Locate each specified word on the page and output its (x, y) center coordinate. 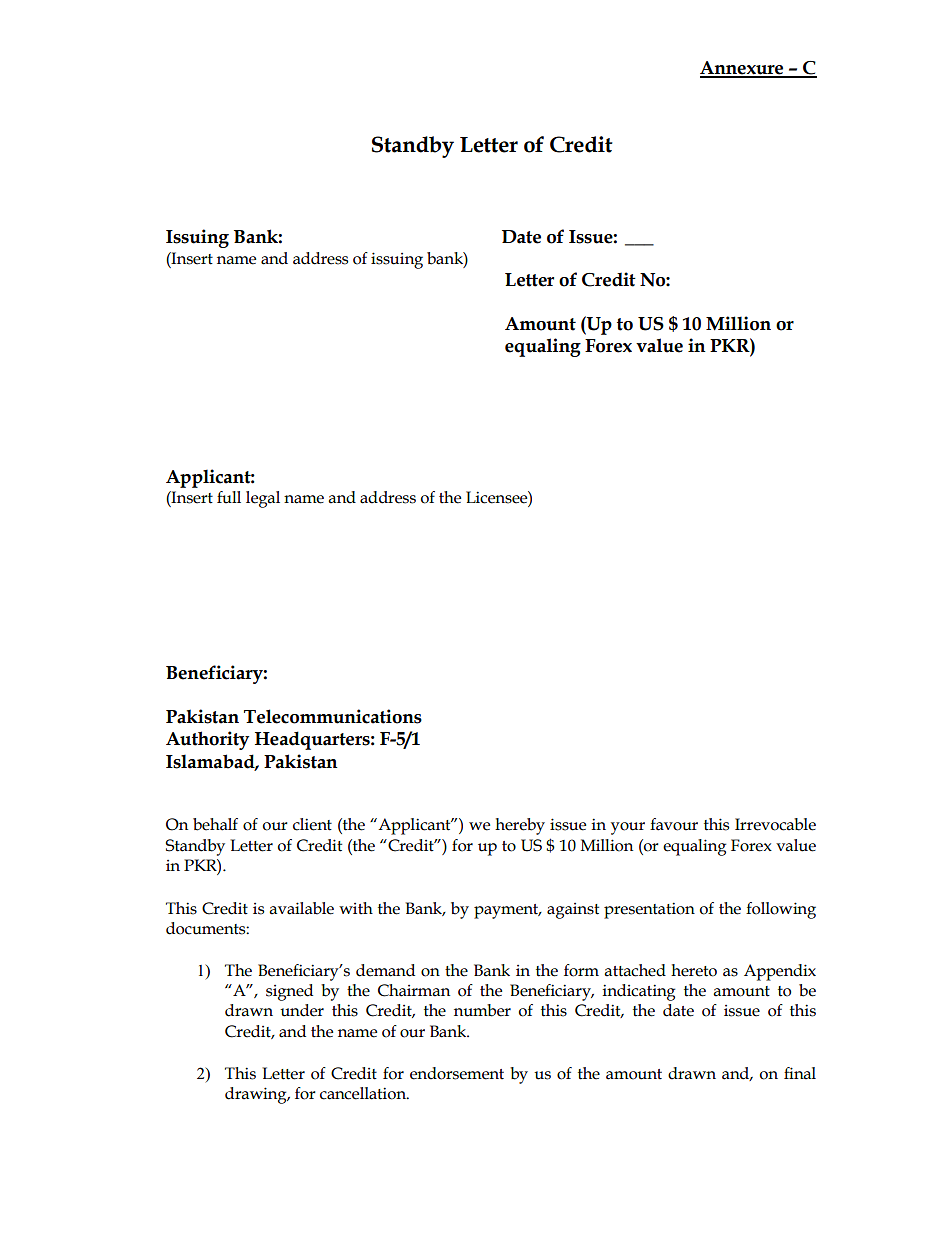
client (312, 824)
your (628, 828)
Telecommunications (333, 716)
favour (674, 824)
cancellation (364, 1093)
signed (289, 992)
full (229, 497)
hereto (694, 970)
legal (263, 499)
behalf (215, 824)
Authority (207, 740)
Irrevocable (775, 824)
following (781, 910)
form (581, 970)
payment (507, 911)
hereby (520, 826)
